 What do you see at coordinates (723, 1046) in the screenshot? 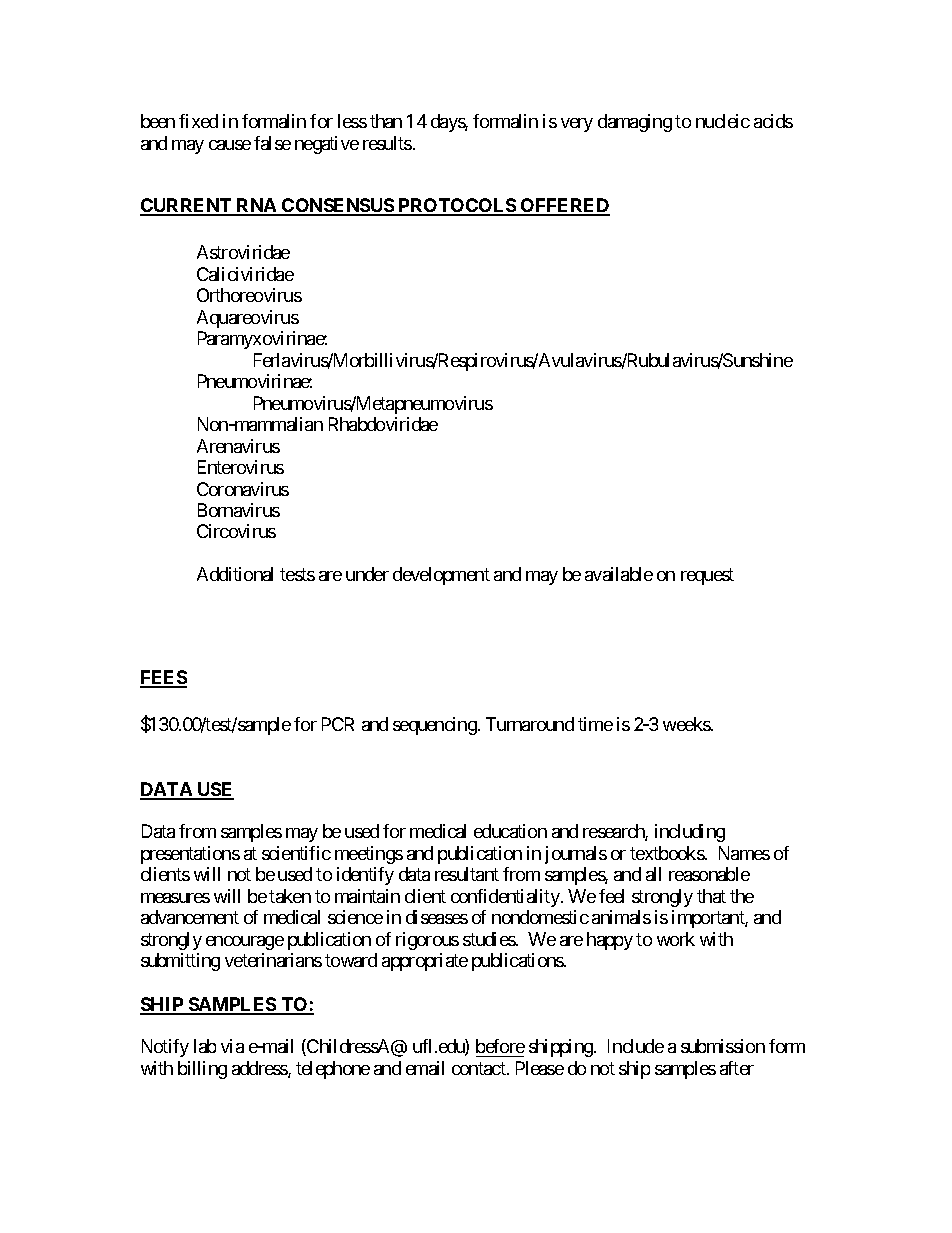
I see `submission` at bounding box center [723, 1046].
